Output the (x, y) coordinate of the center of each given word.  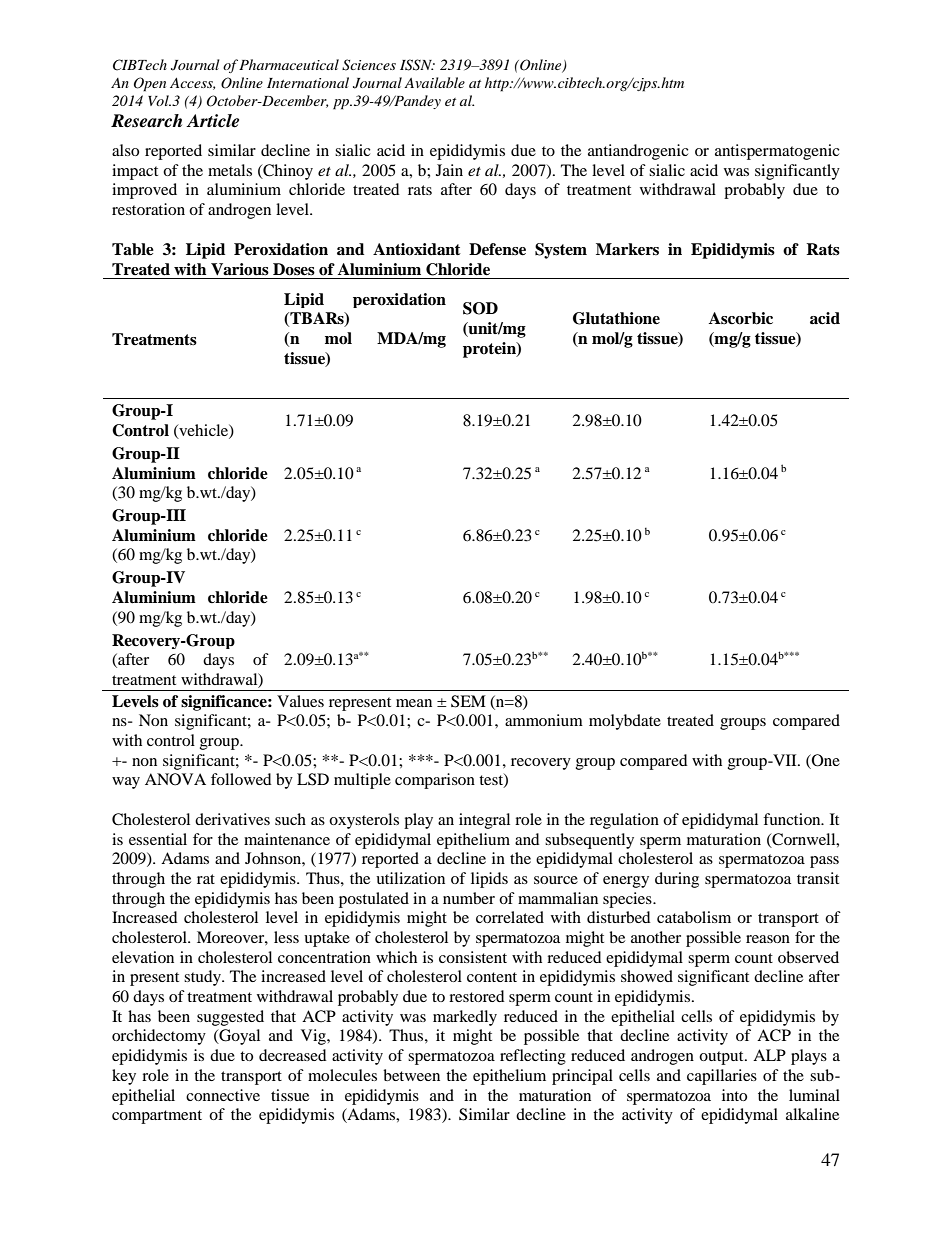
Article (212, 121)
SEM (468, 701)
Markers (627, 249)
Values (300, 701)
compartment (157, 1117)
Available (434, 82)
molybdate (625, 722)
